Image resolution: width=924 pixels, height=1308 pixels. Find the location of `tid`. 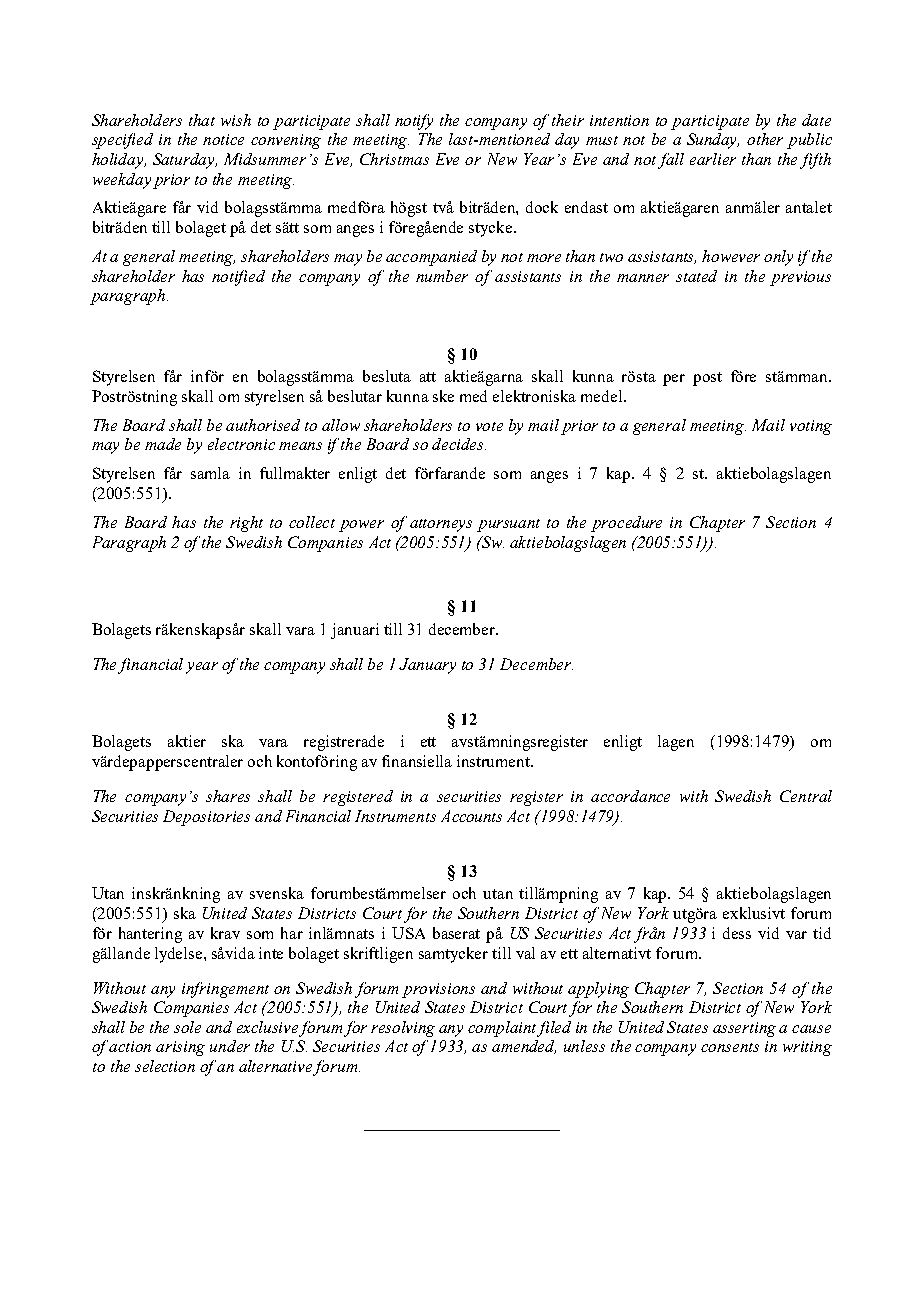

tid is located at coordinates (822, 933).
